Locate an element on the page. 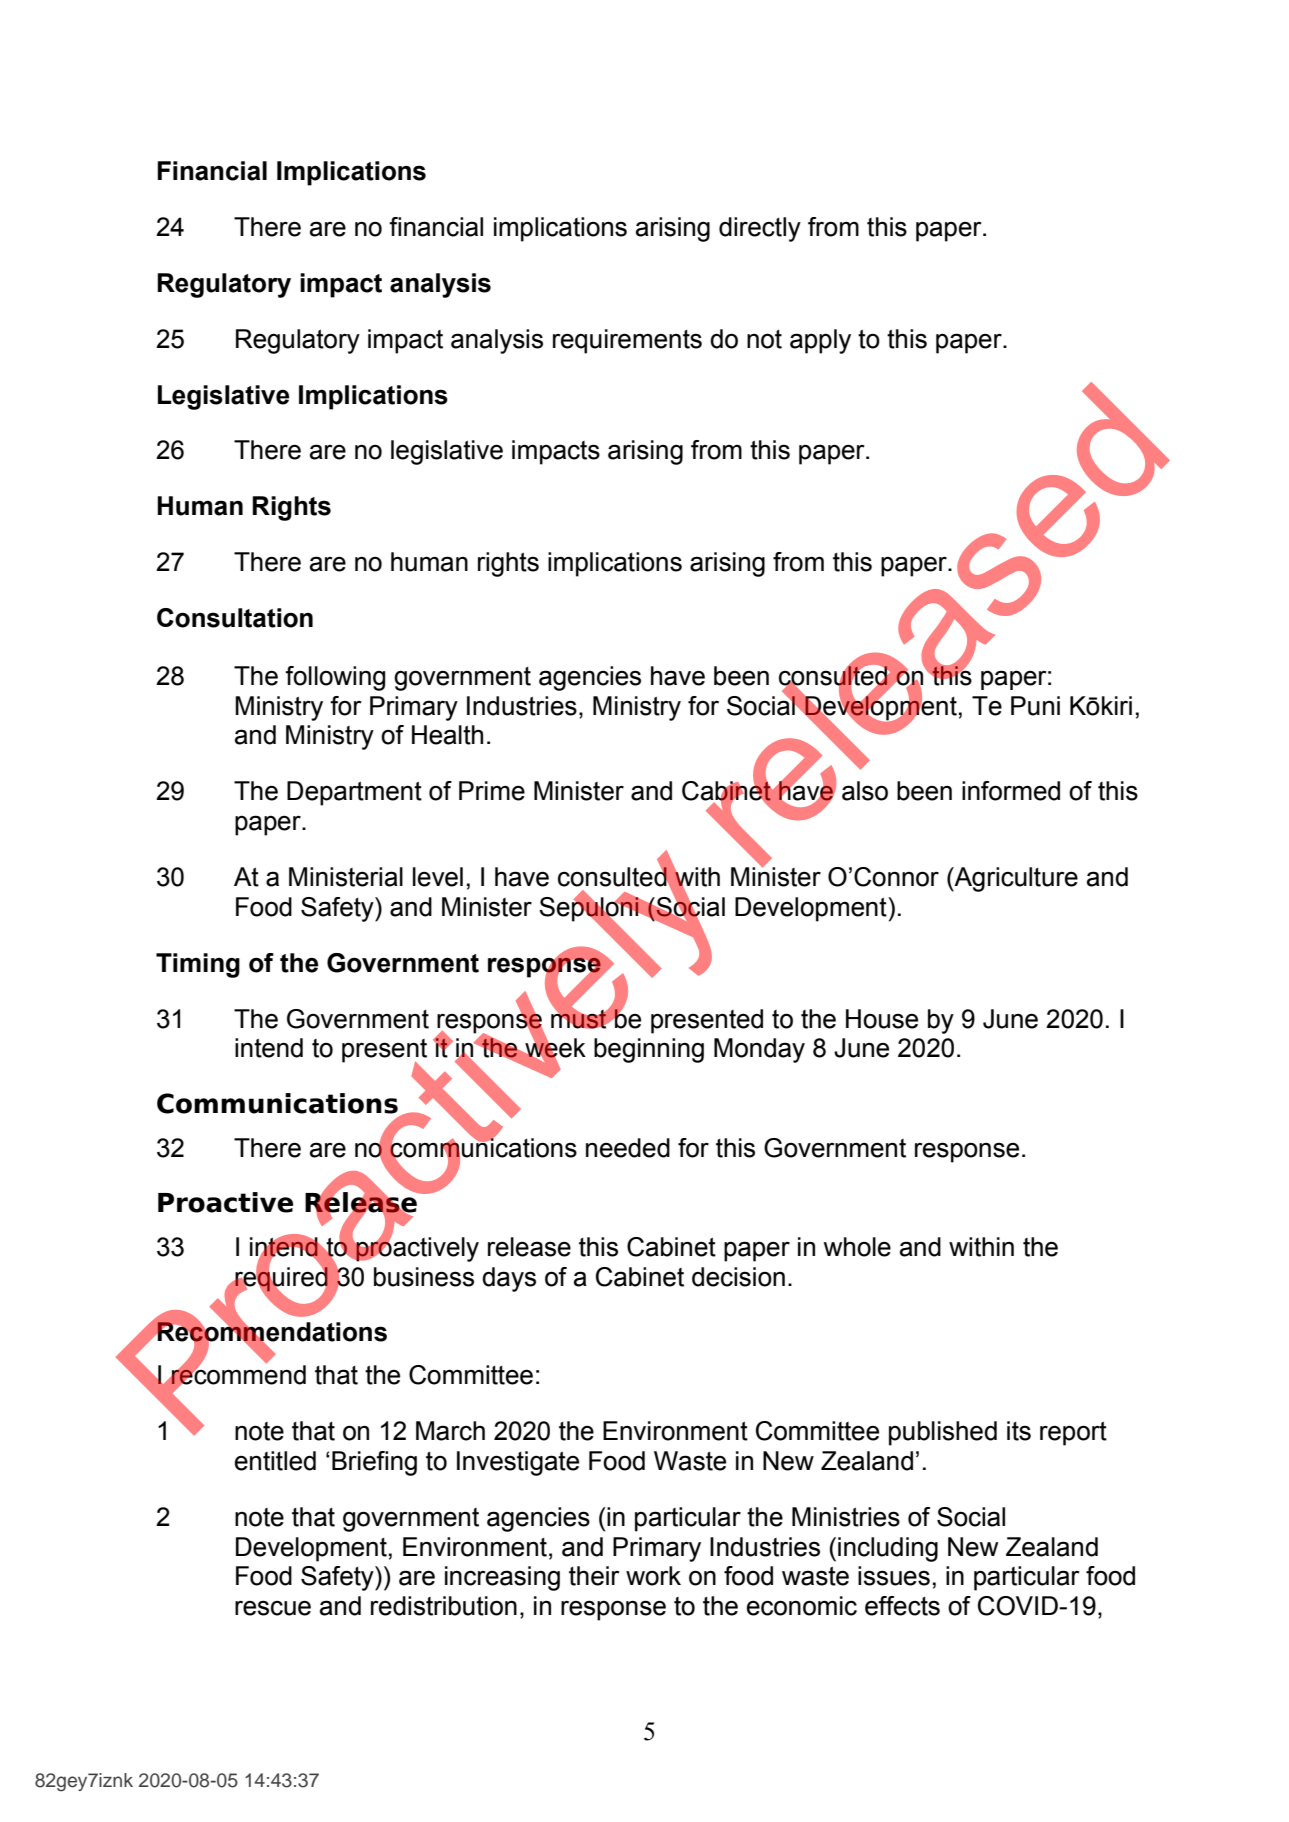 Image resolution: width=1289 pixels, height=1822 pixels. informed is located at coordinates (1011, 791).
